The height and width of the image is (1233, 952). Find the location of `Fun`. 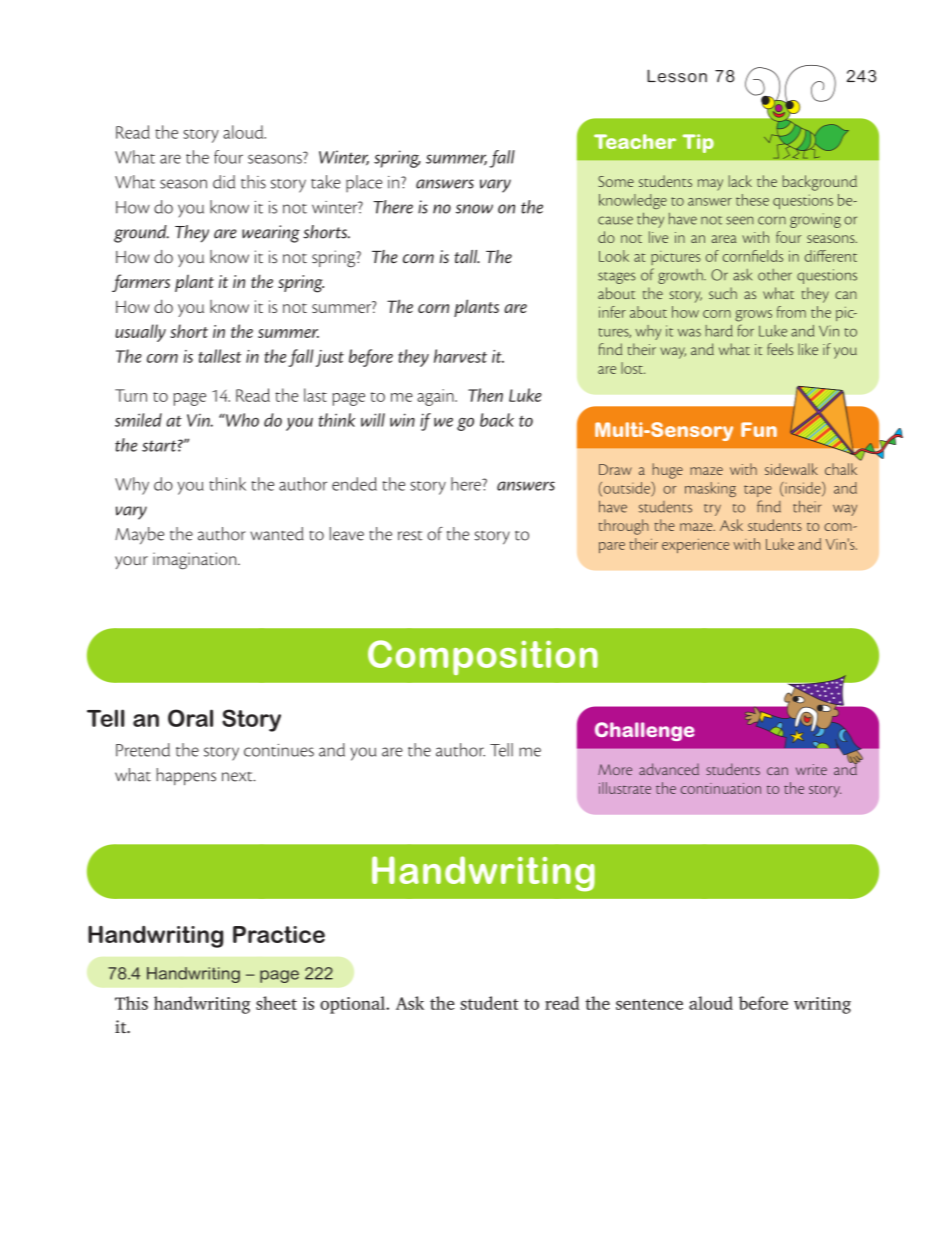

Fun is located at coordinates (759, 429).
